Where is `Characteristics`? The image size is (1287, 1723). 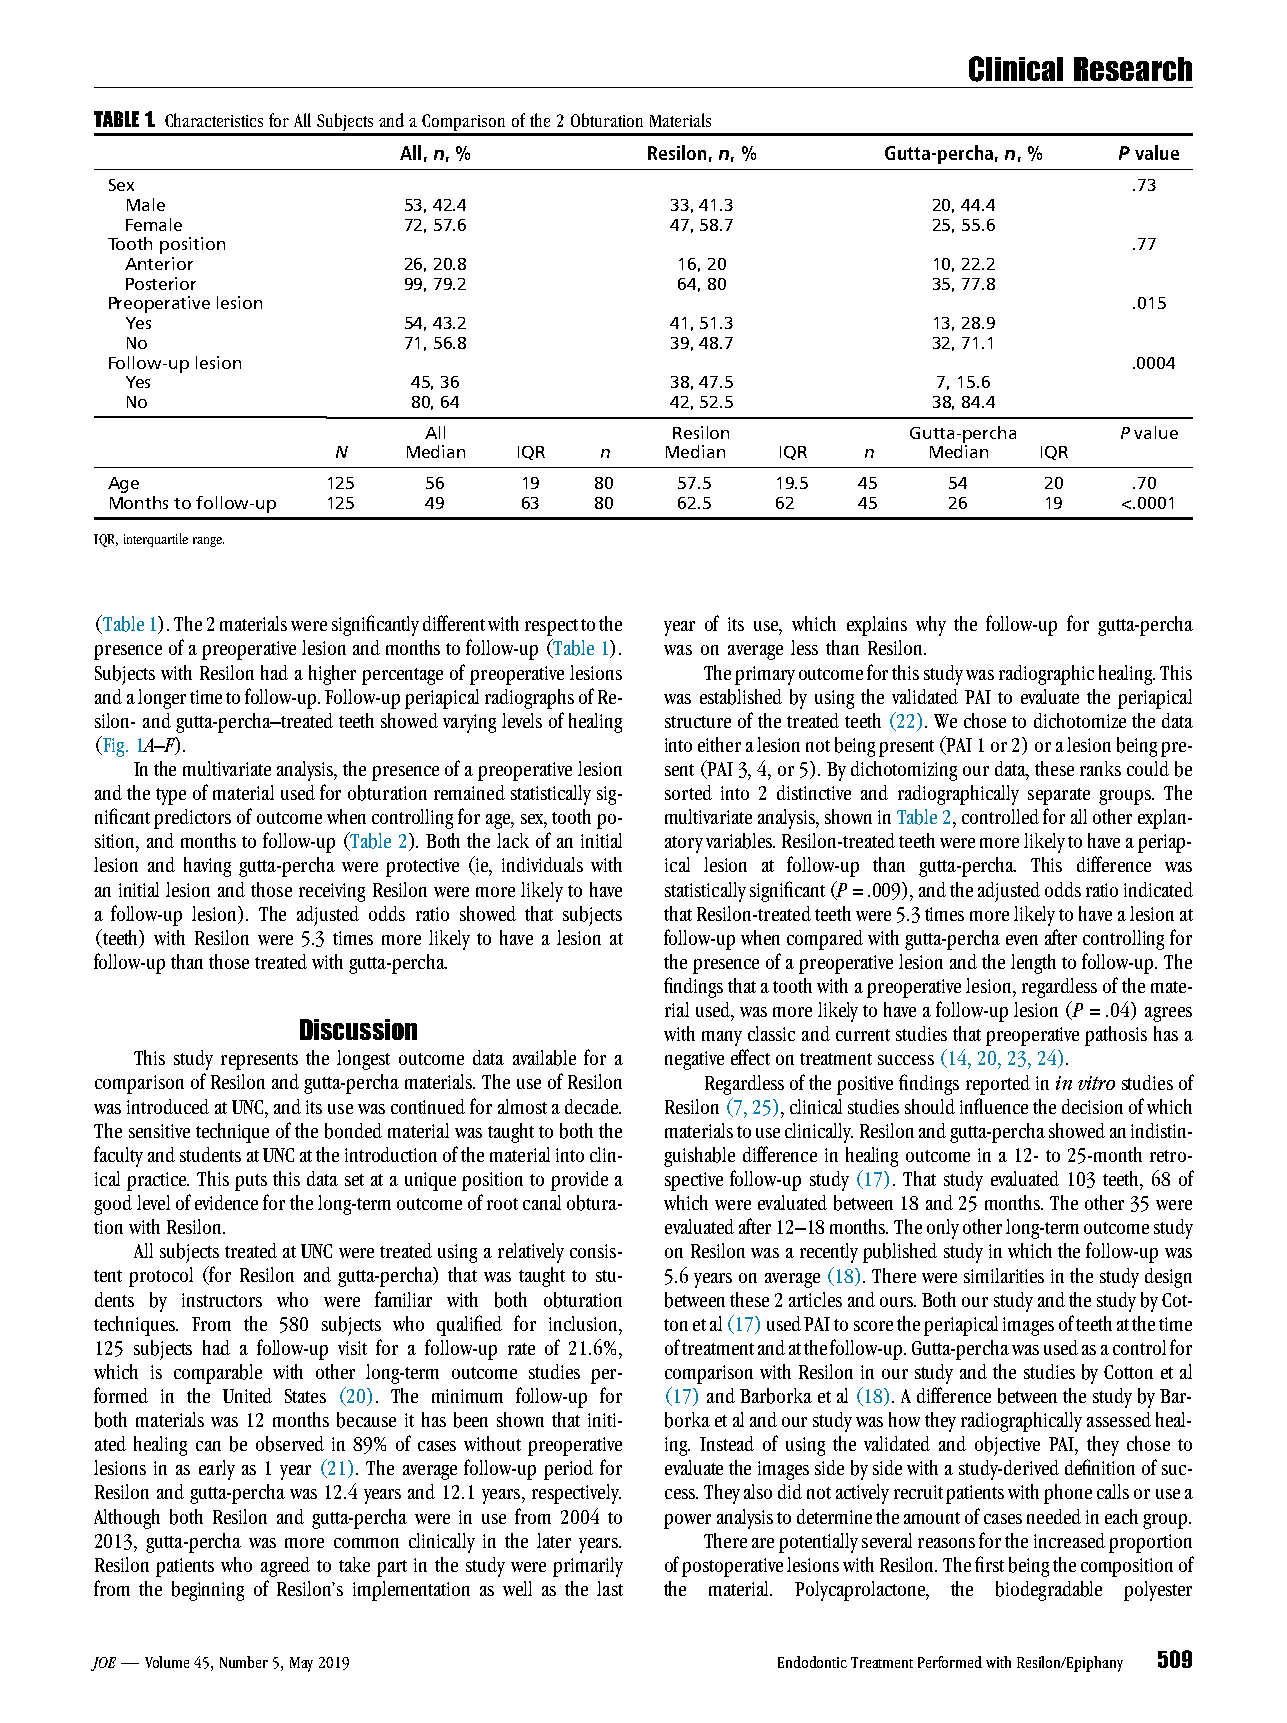
Characteristics is located at coordinates (214, 120).
